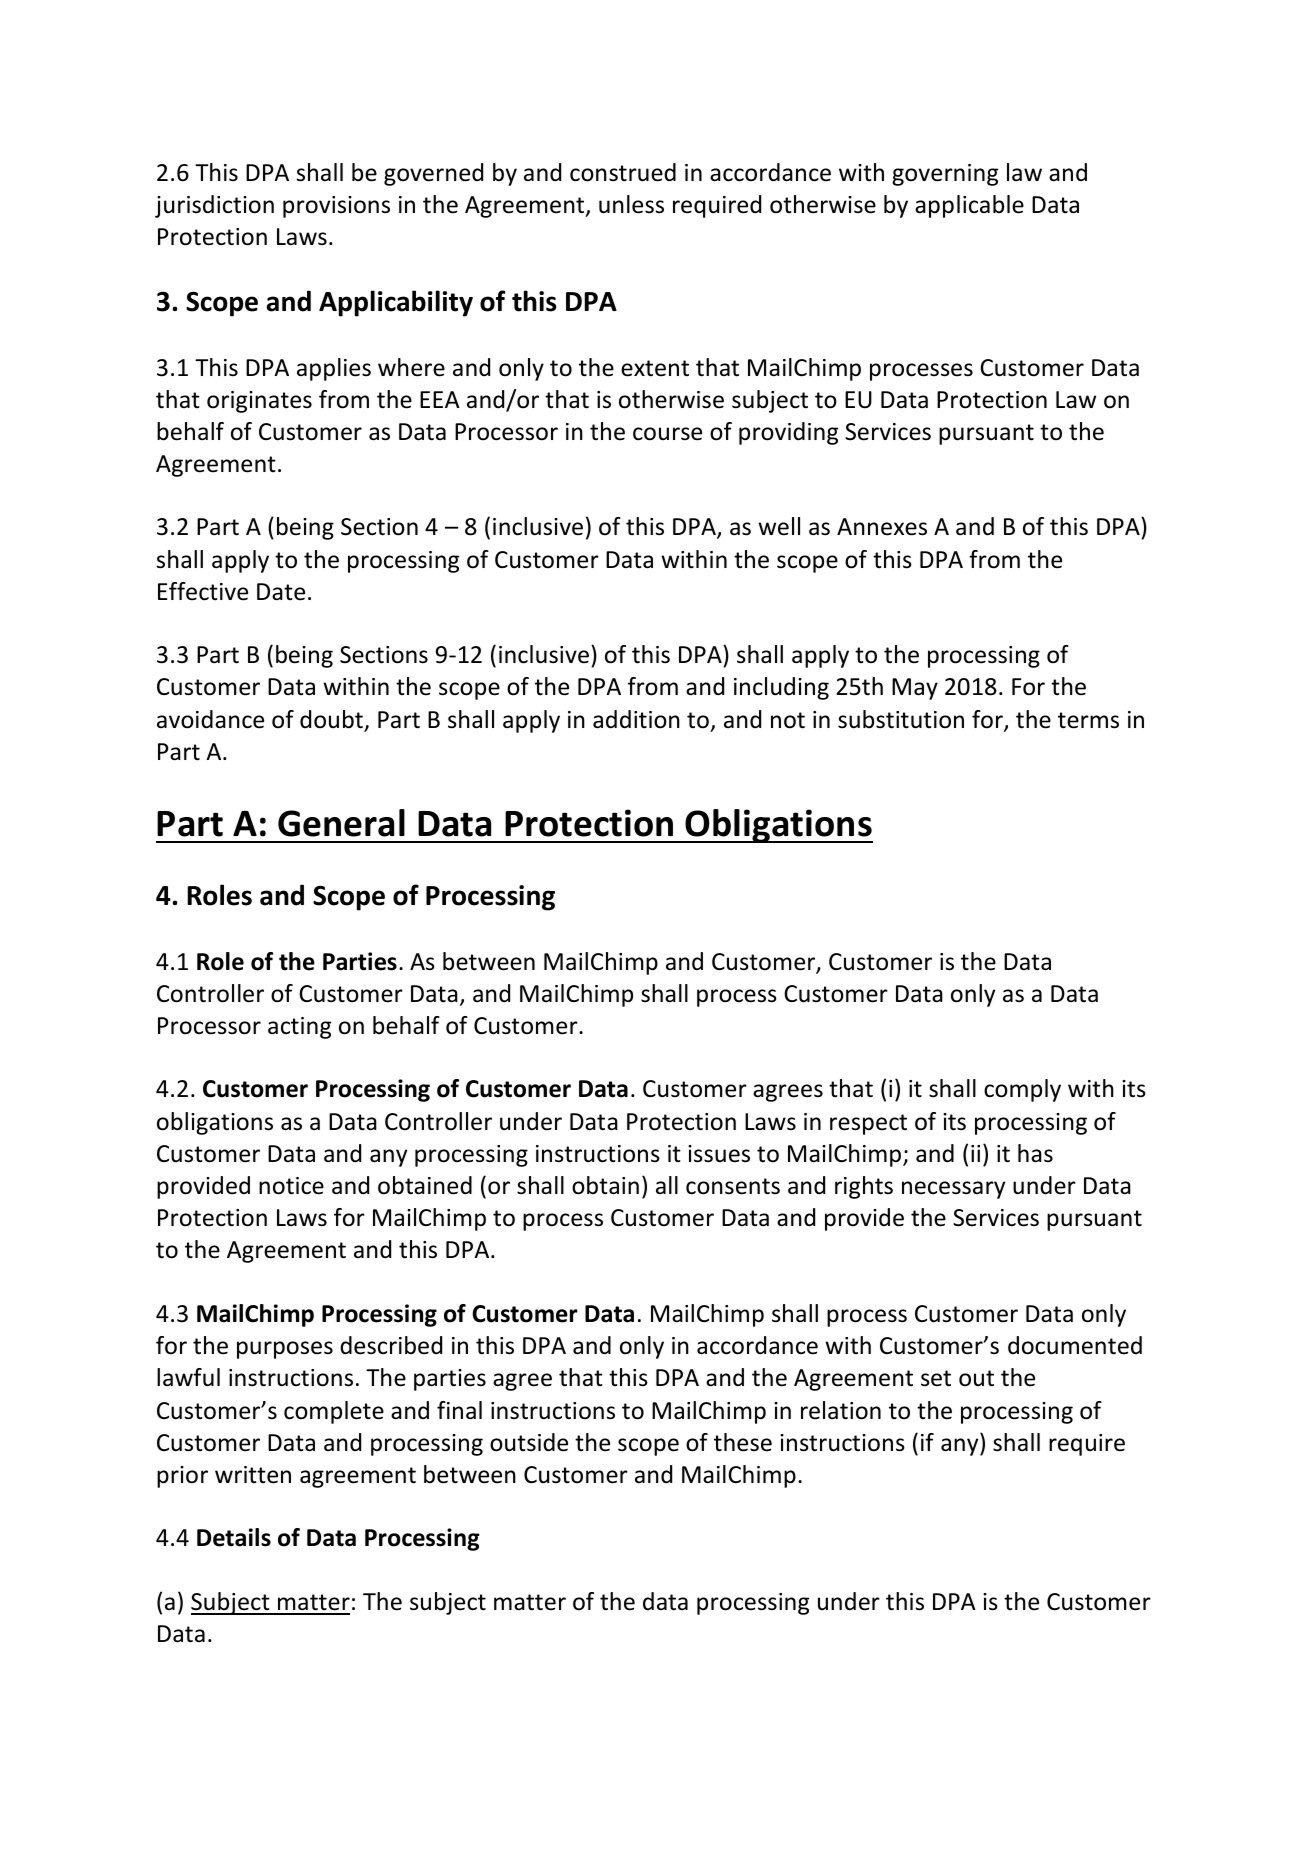  What do you see at coordinates (281, 592) in the screenshot?
I see `Date` at bounding box center [281, 592].
